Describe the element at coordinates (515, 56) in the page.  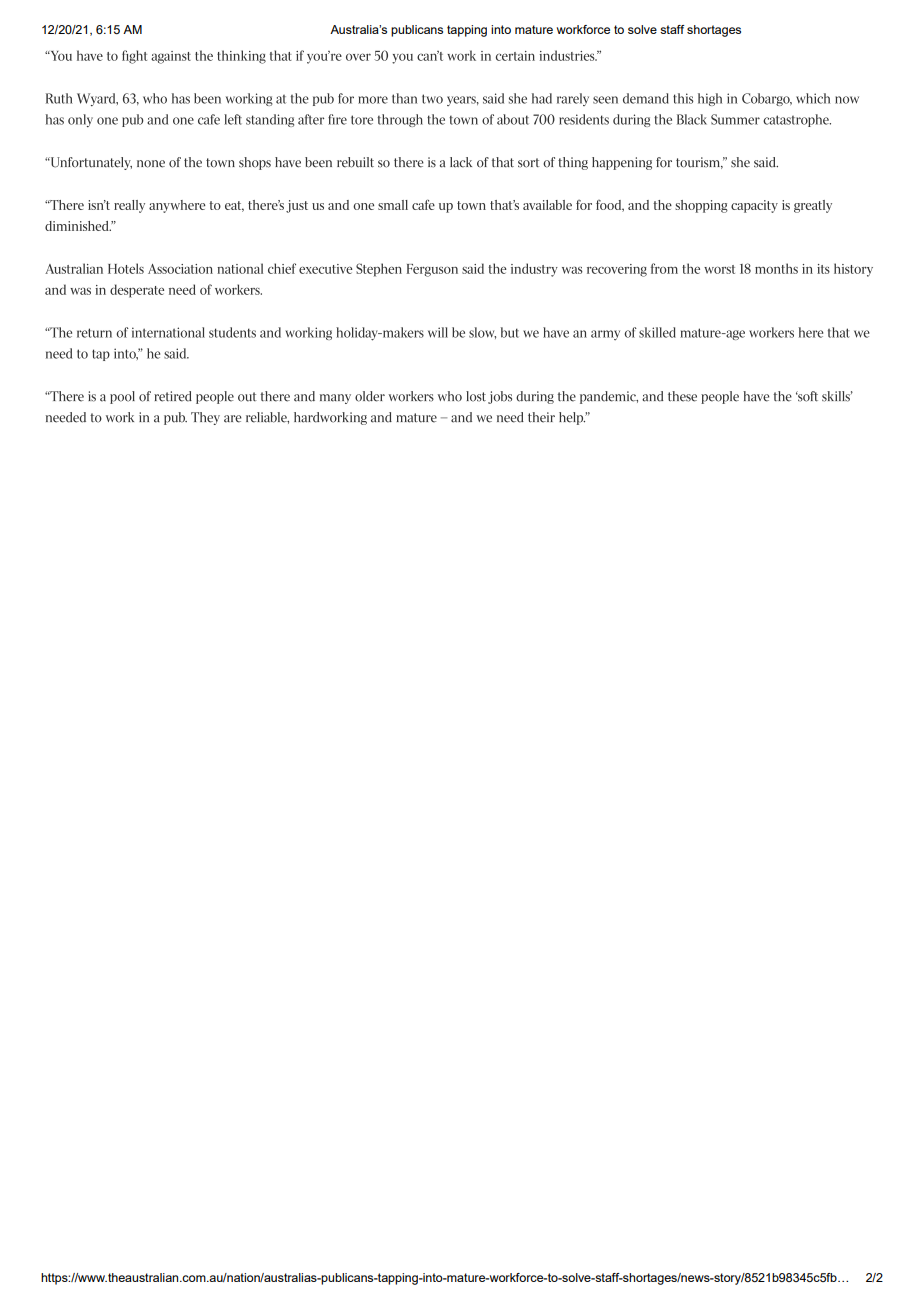
I see `certain` at that location.
